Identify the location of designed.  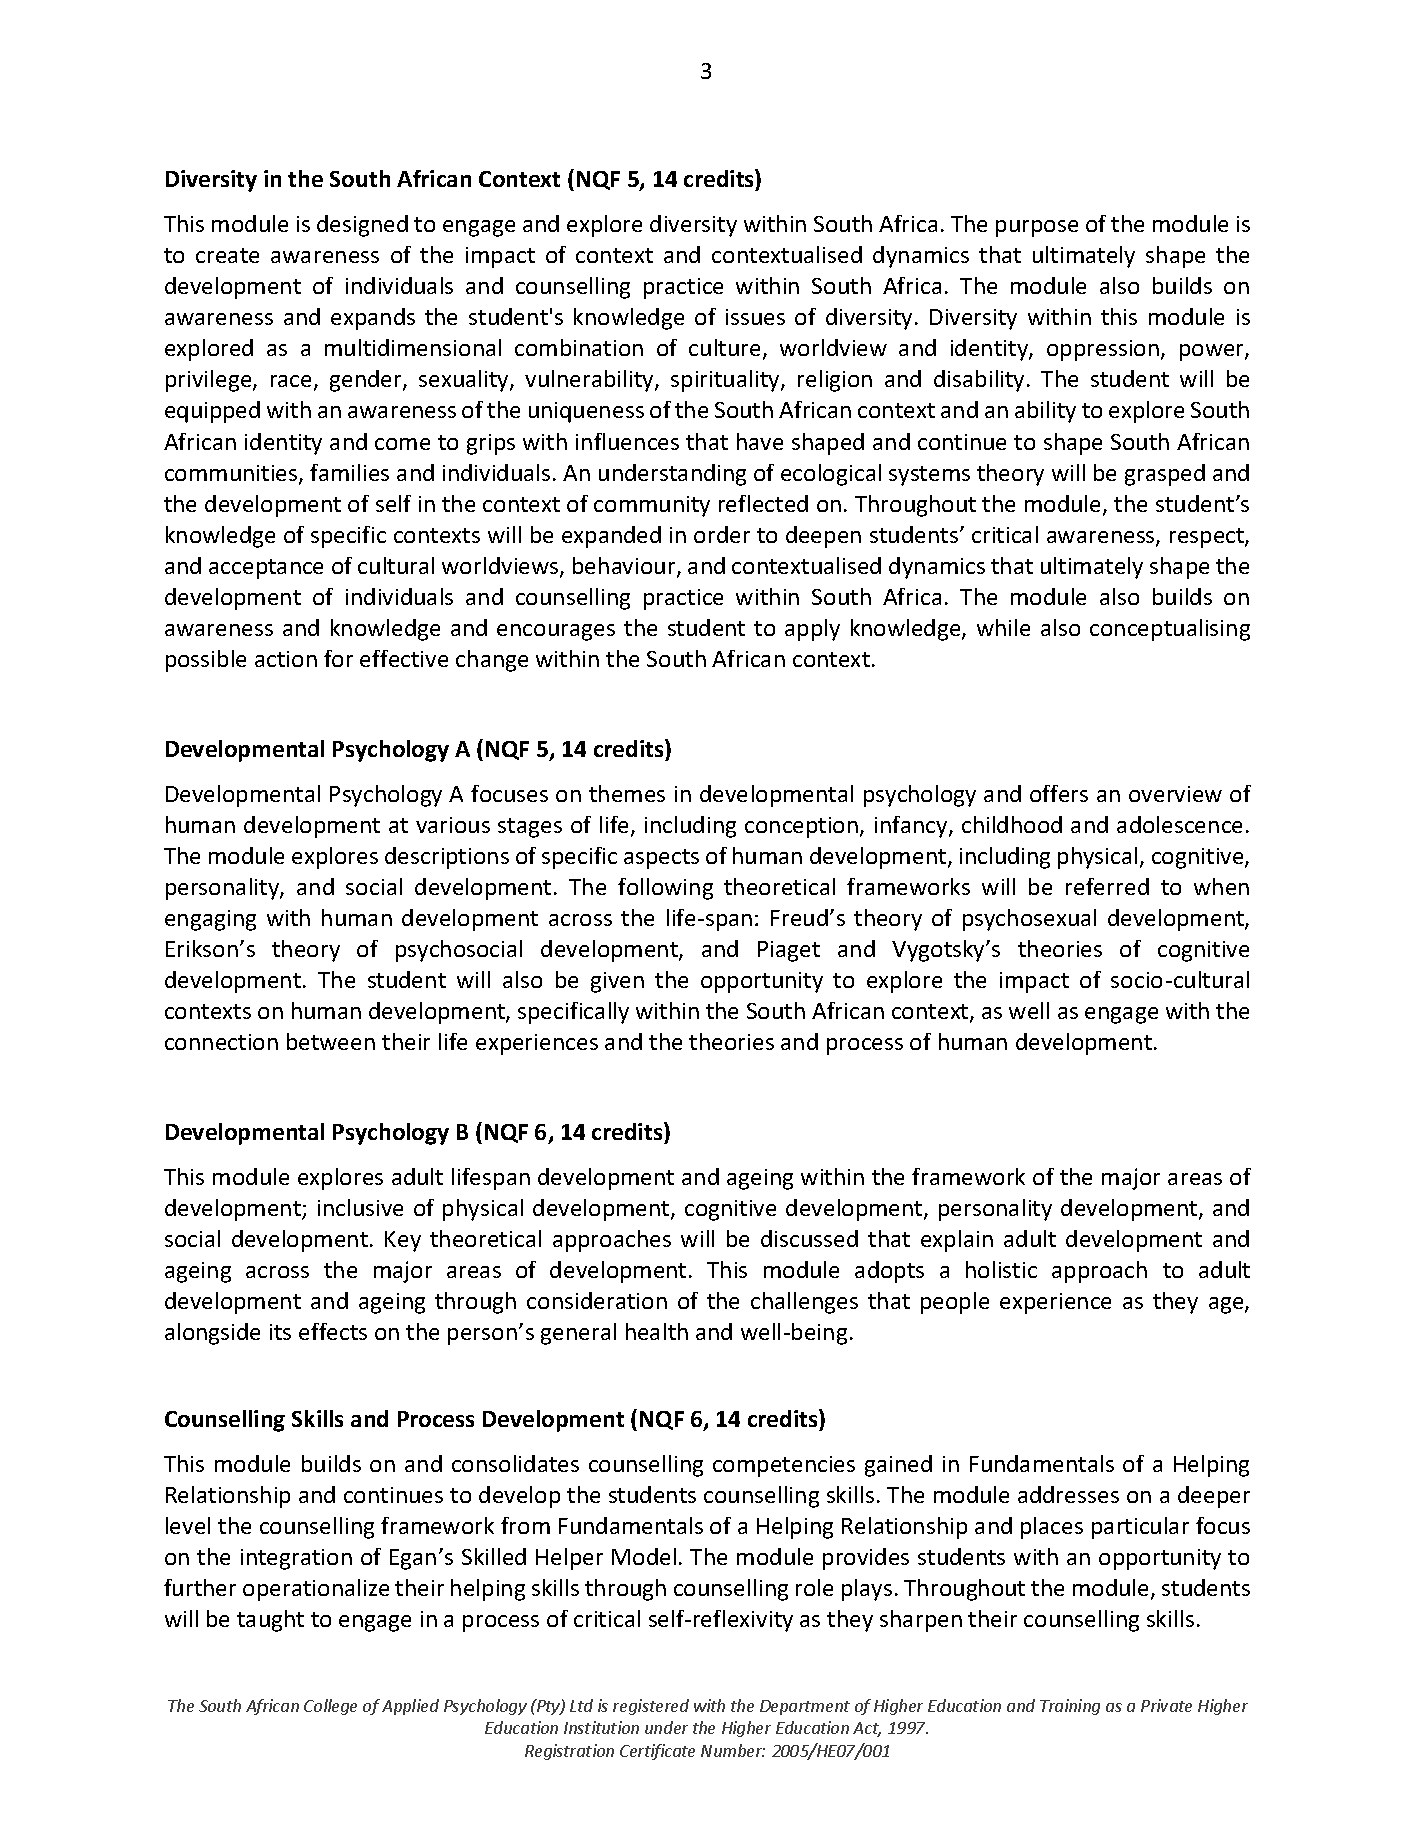
(362, 226).
